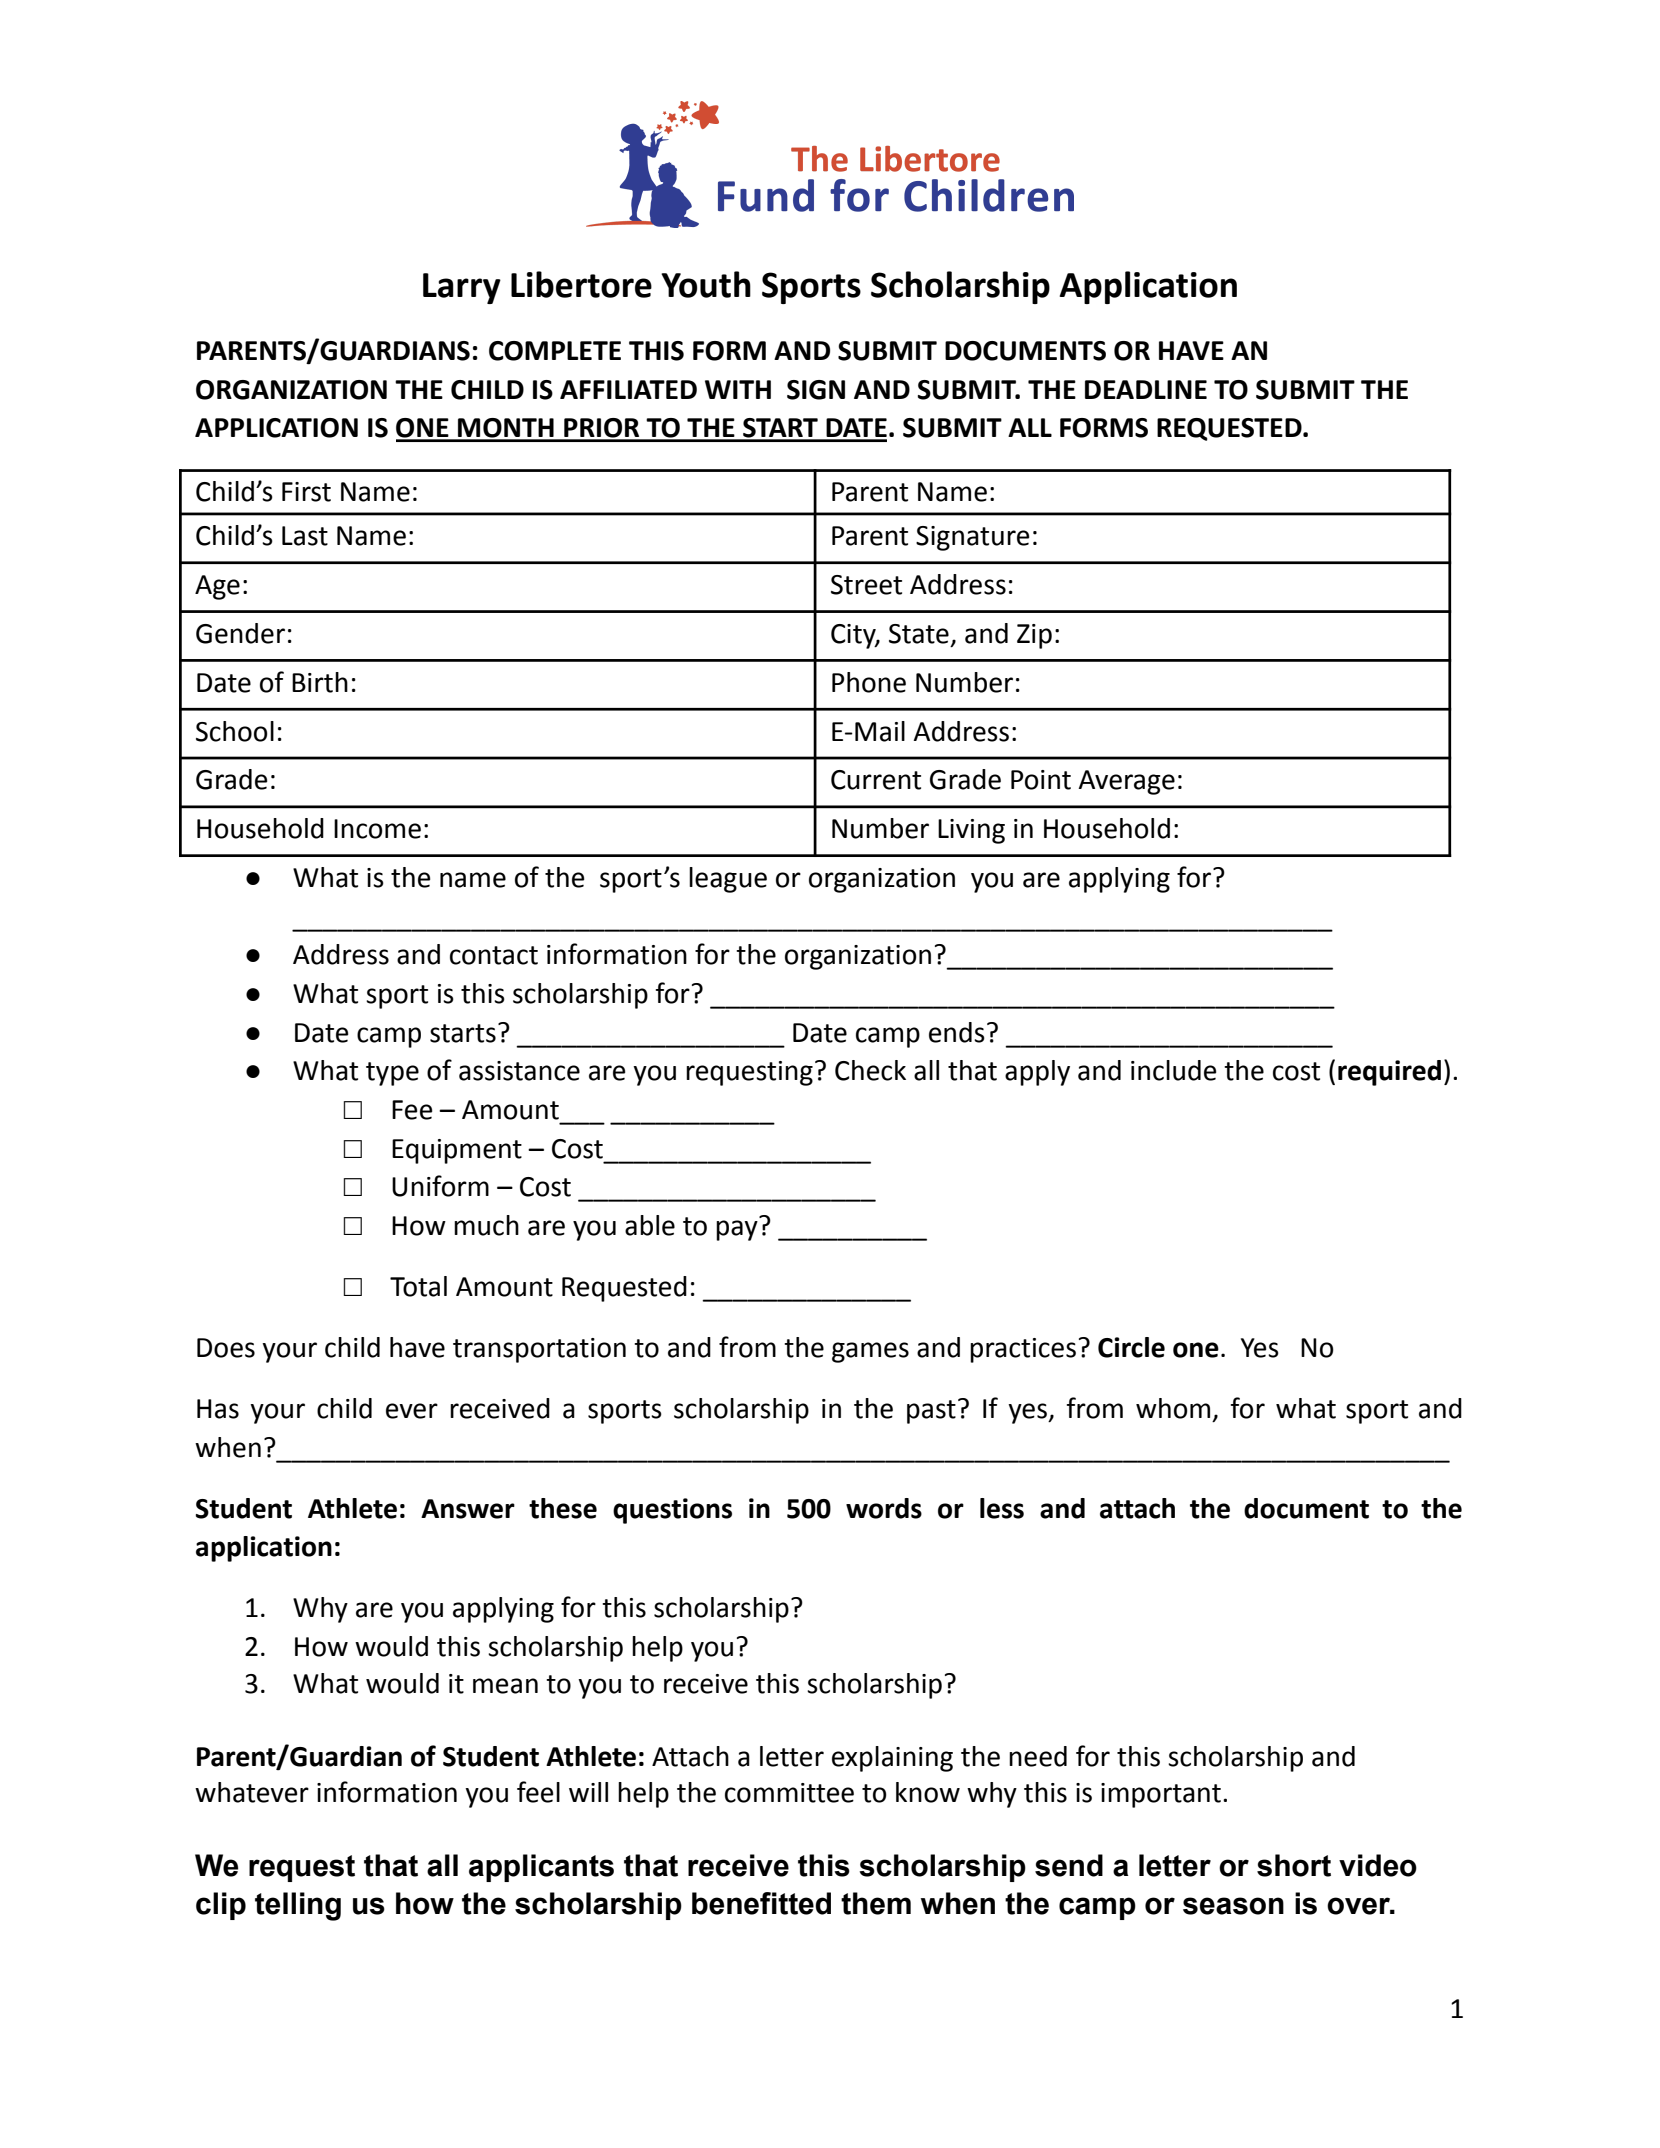 This screenshot has width=1660, height=2148. I want to click on Larry, so click(462, 288).
